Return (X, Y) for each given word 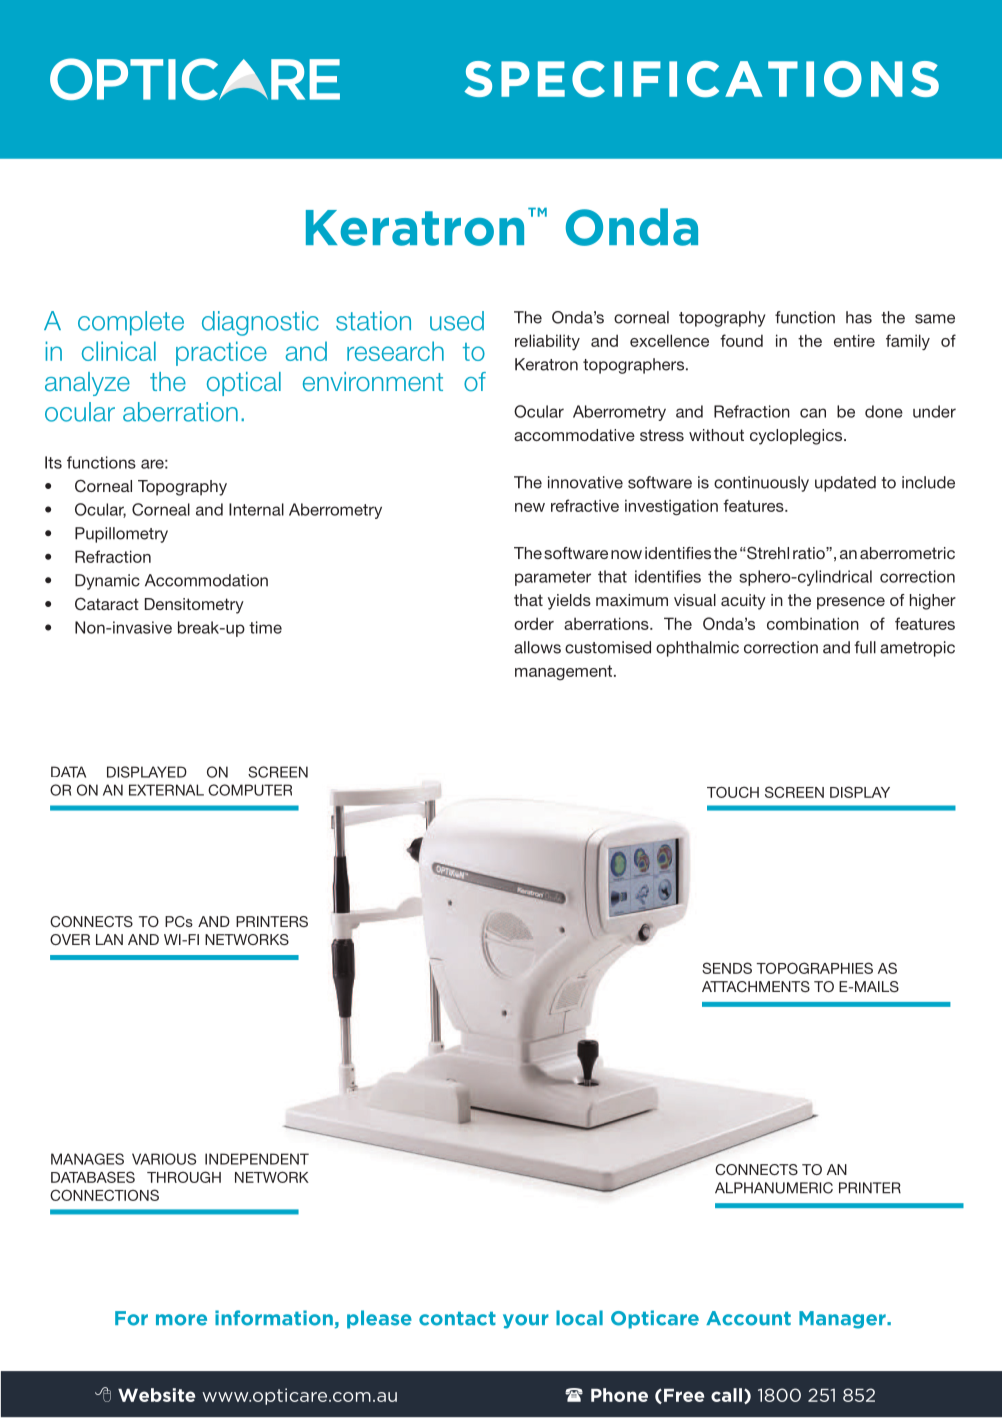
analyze (87, 384)
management (565, 673)
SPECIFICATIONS (701, 79)
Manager (843, 1320)
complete (131, 323)
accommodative (574, 435)
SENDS (727, 968)
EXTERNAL (166, 790)
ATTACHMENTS (756, 986)
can (813, 413)
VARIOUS (164, 1159)
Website (156, 1395)
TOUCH (733, 792)
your (526, 1321)
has (859, 317)
